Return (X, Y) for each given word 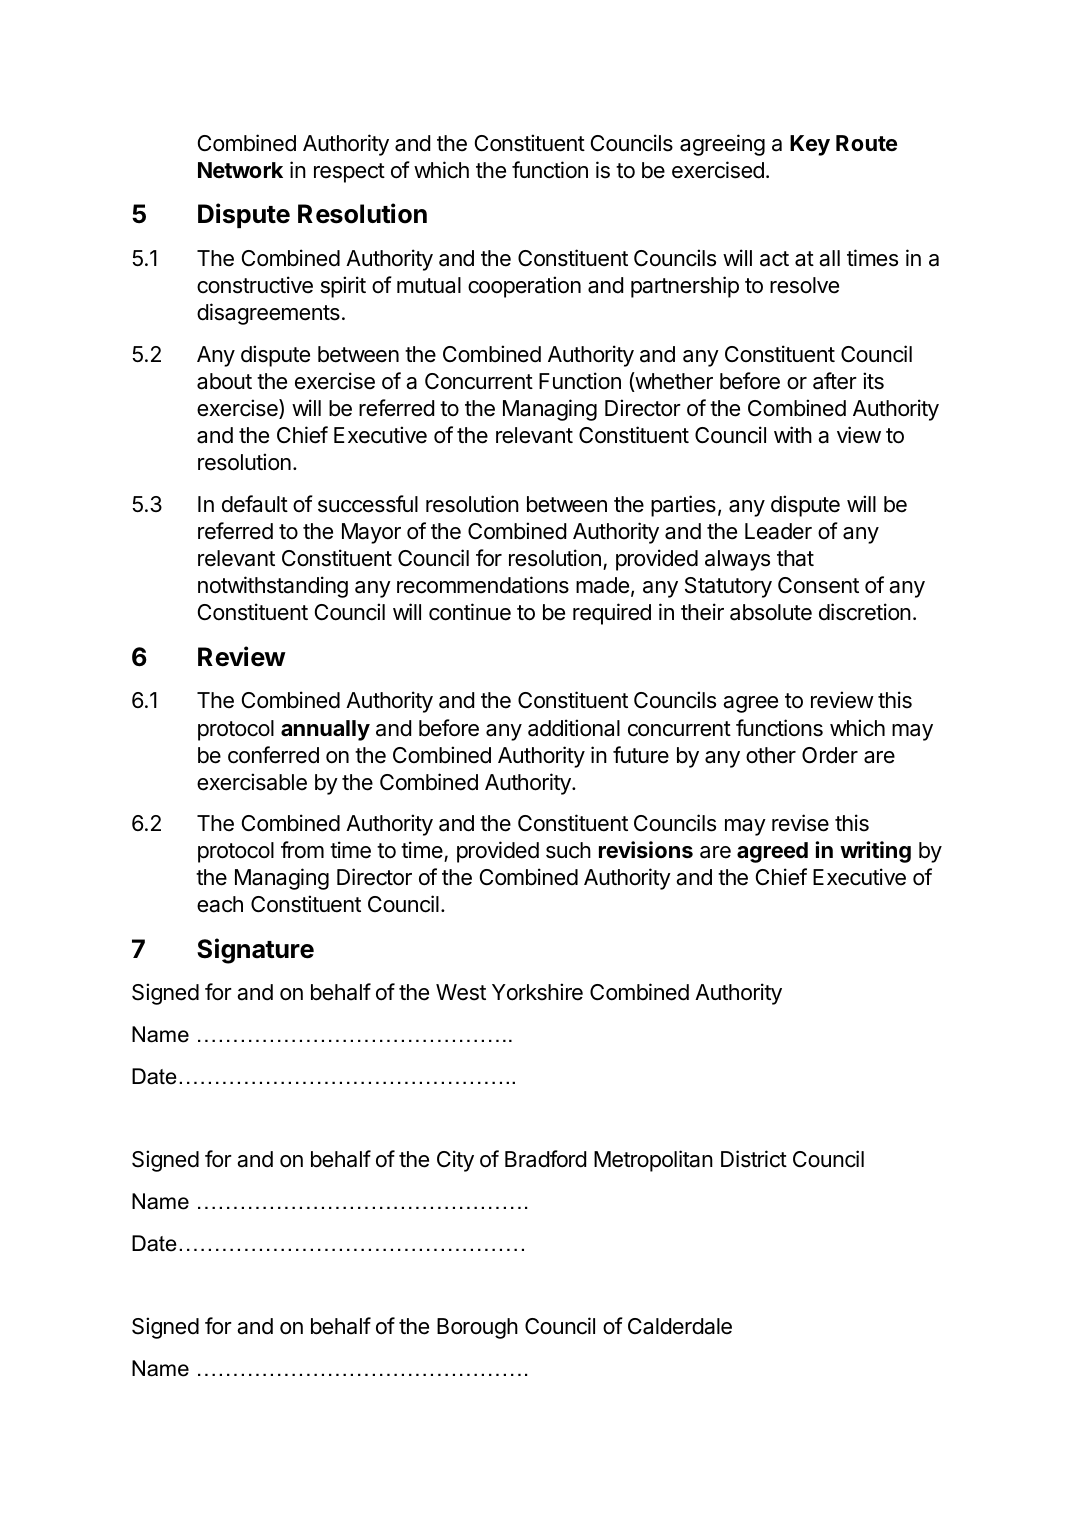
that (795, 558)
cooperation (524, 287)
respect (349, 173)
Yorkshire (537, 992)
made (602, 585)
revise (800, 823)
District (754, 1159)
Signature (255, 951)
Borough (477, 1328)
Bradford (545, 1159)
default (255, 504)
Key (810, 145)
